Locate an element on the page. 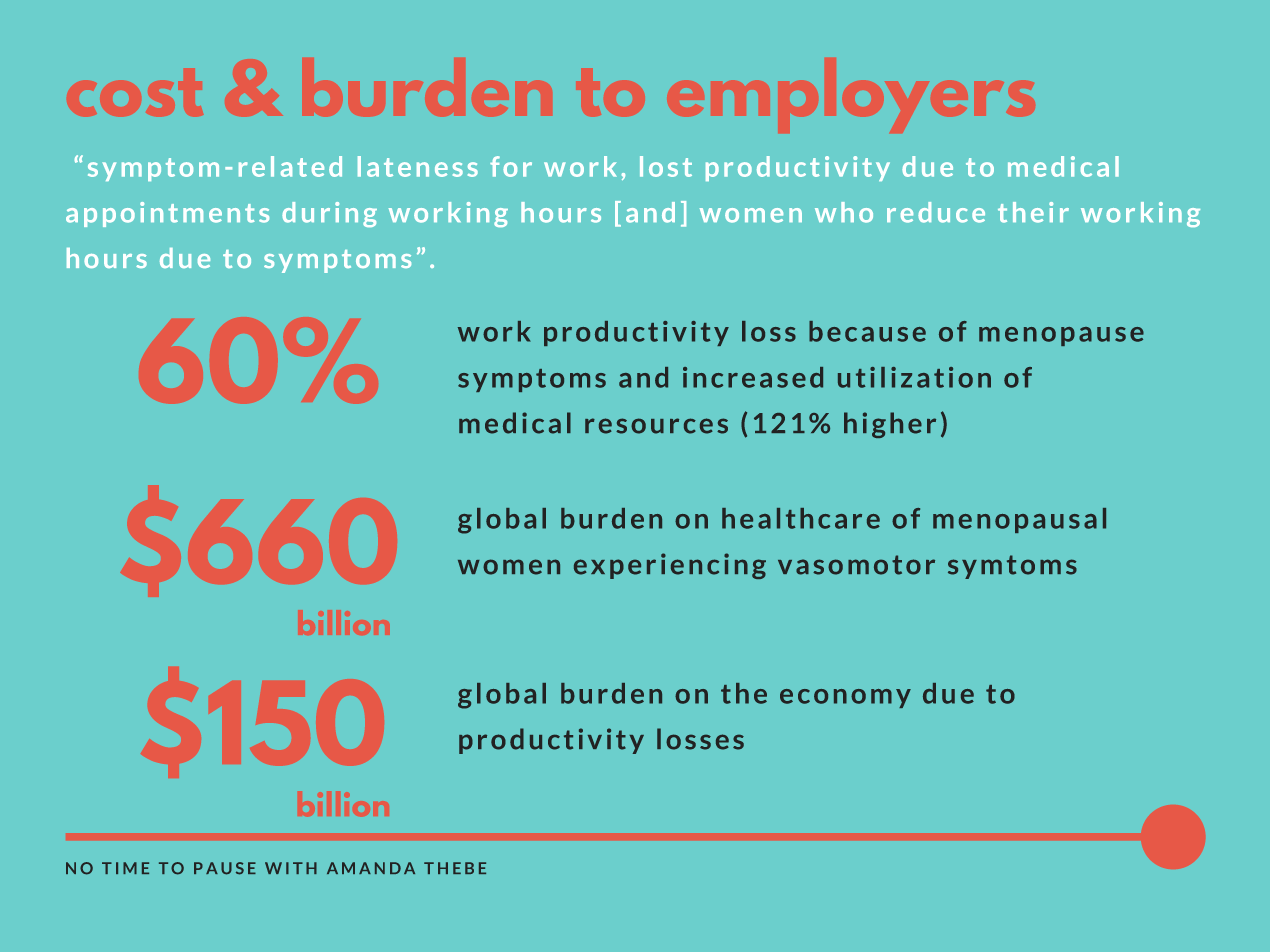  increased is located at coordinates (753, 377).
